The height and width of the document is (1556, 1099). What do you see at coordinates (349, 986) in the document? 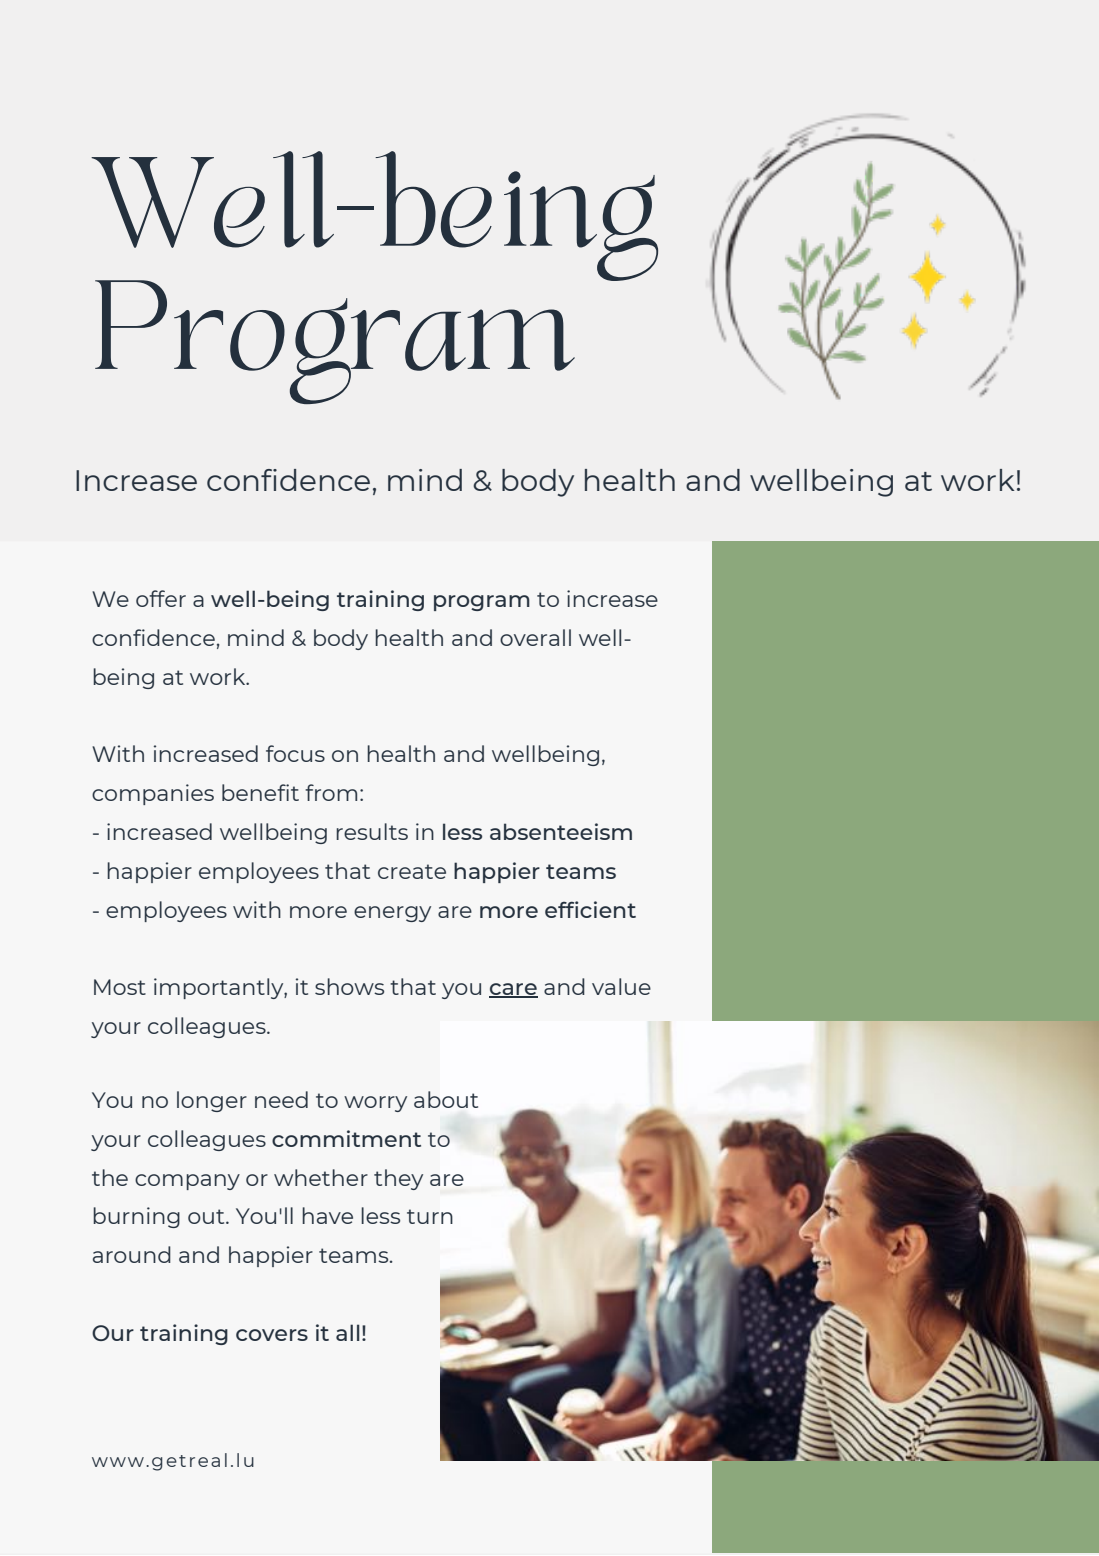
I see `shows` at bounding box center [349, 986].
